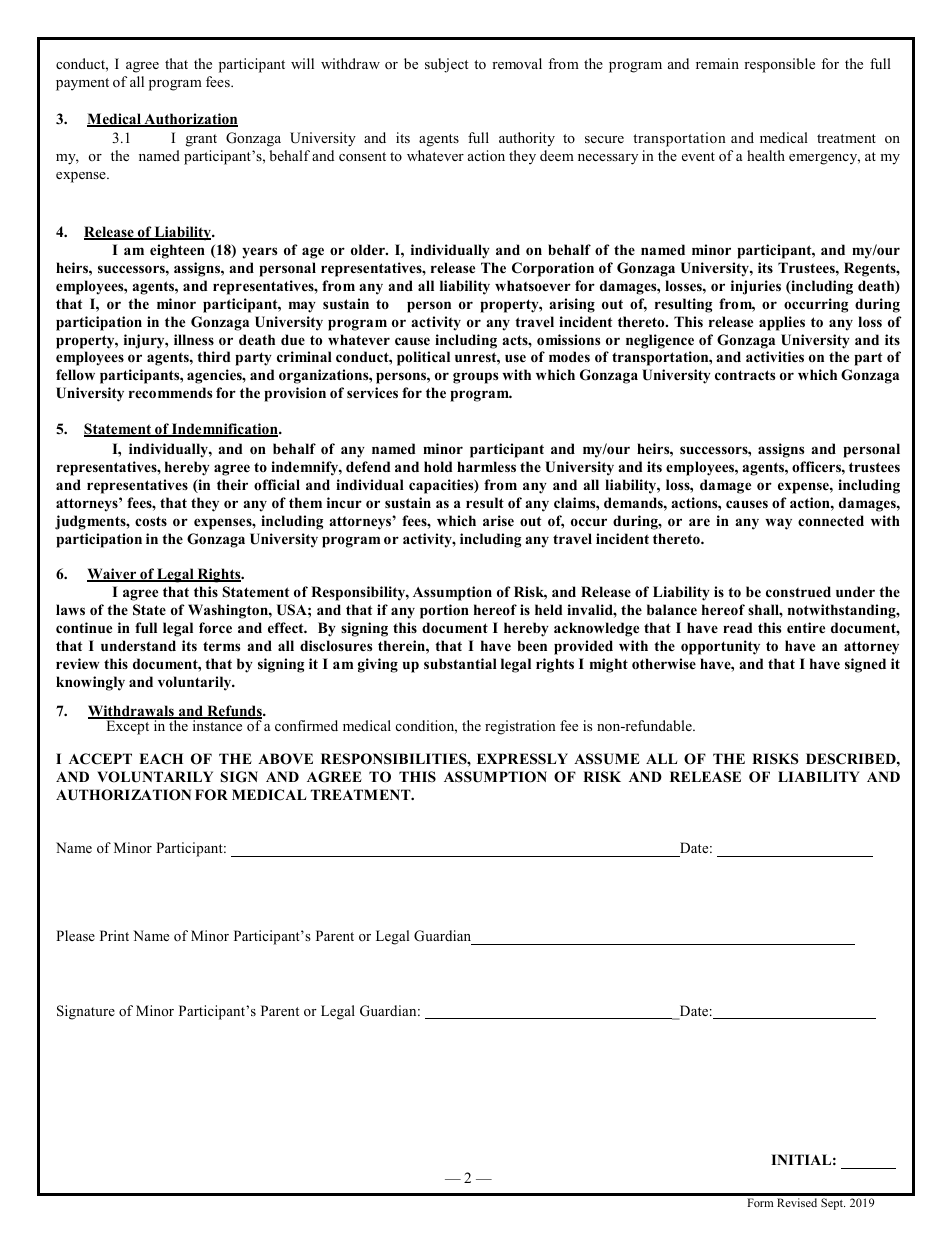 The image size is (952, 1233). Describe the element at coordinates (161, 759) in the page. I see `EACH` at that location.
